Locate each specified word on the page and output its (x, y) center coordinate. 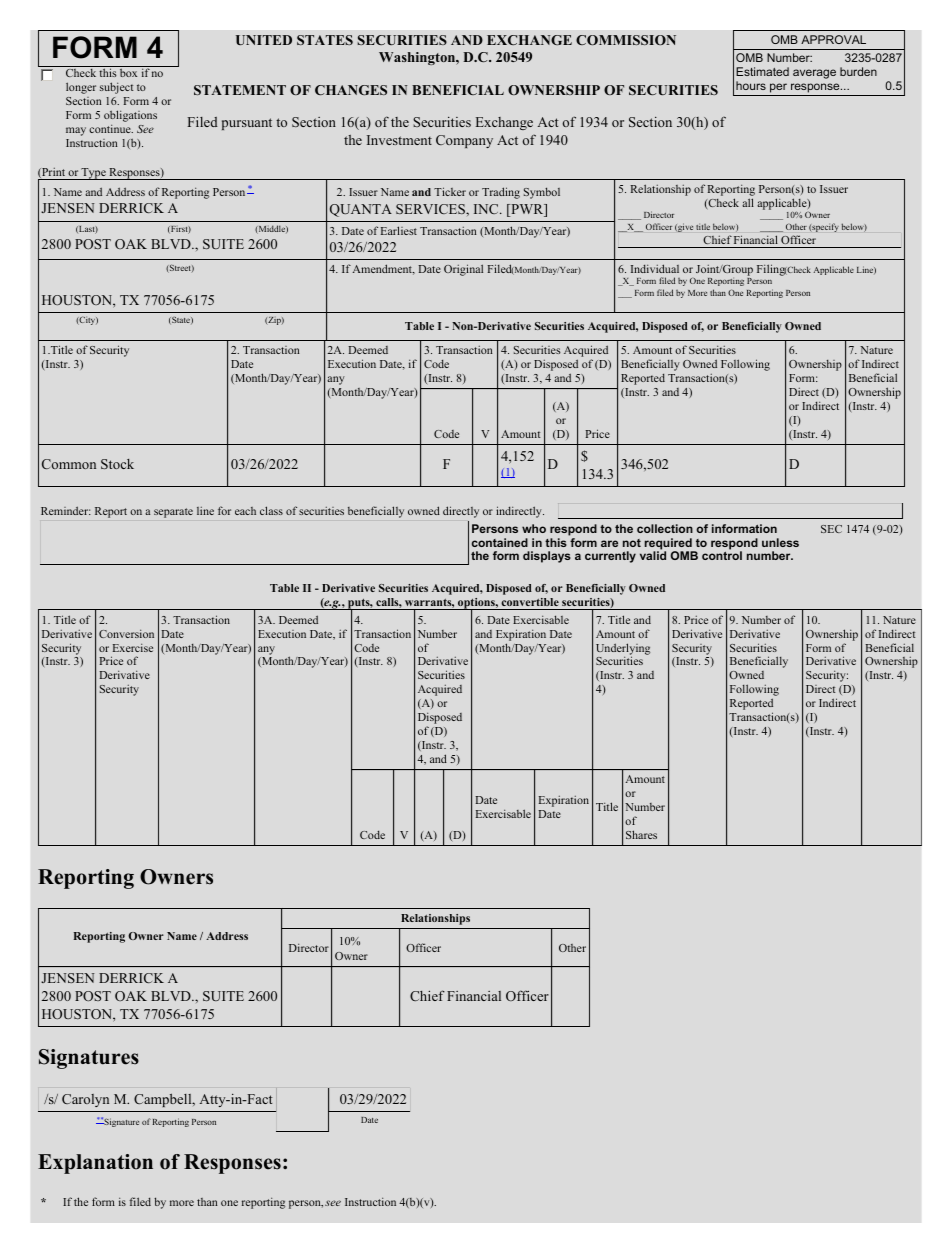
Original (463, 270)
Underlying (623, 650)
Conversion (126, 633)
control (722, 555)
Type (94, 174)
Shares (641, 834)
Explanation (95, 1164)
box (128, 73)
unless (780, 542)
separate (173, 513)
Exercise (133, 647)
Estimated (762, 71)
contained (500, 542)
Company (464, 141)
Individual (655, 268)
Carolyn (85, 1100)
